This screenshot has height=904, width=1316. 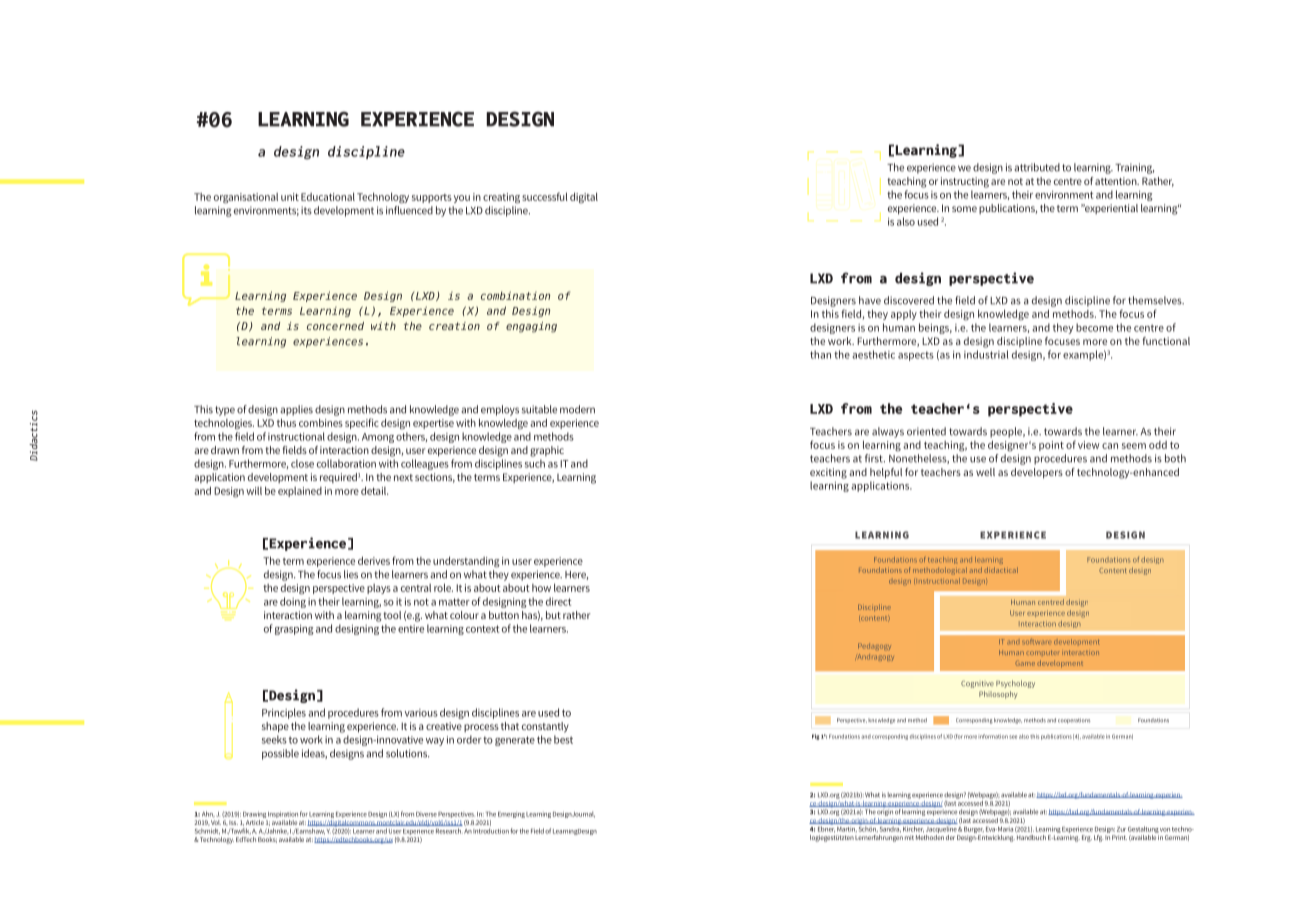 I want to click on Andragogy, so click(x=876, y=657).
